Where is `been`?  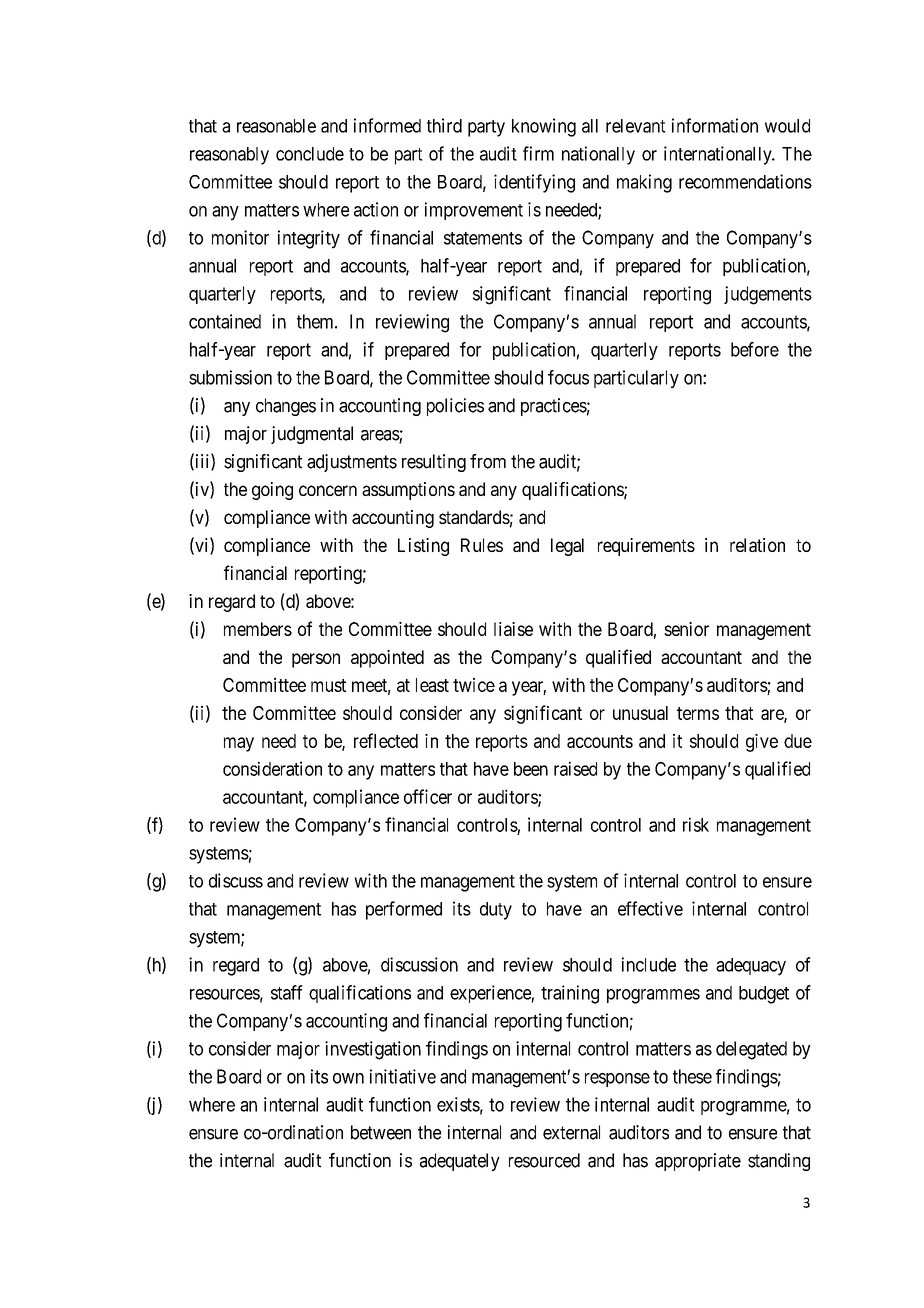 been is located at coordinates (531, 769).
